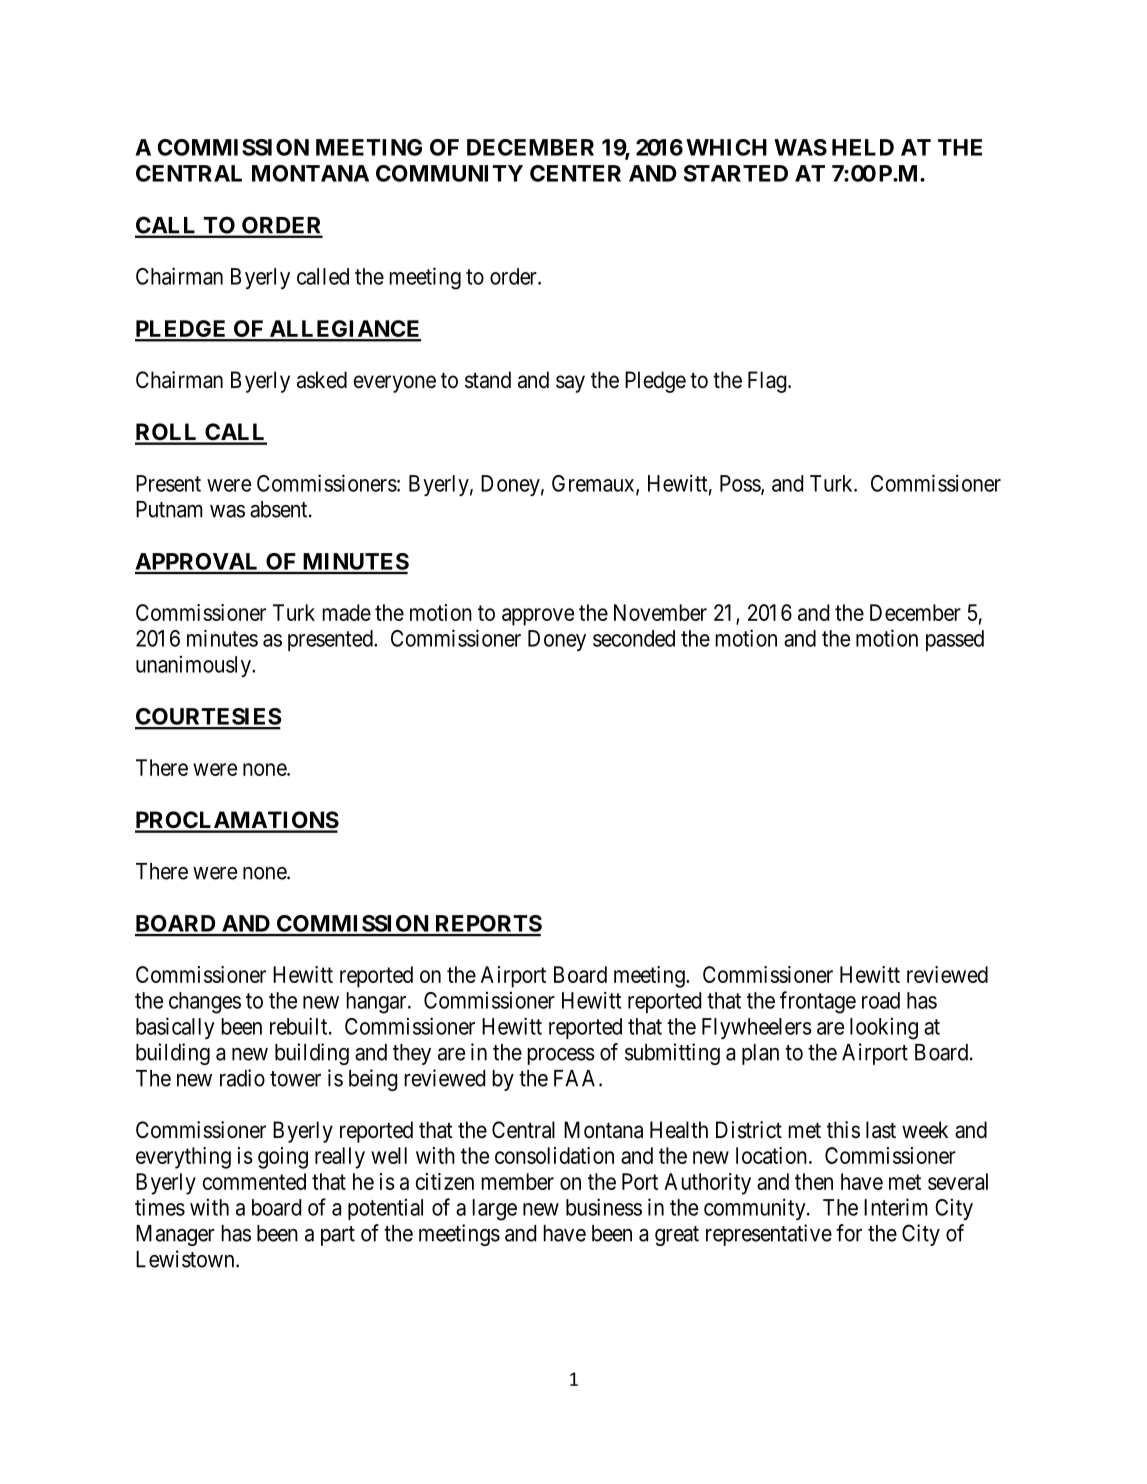 The height and width of the screenshot is (1484, 1147). Describe the element at coordinates (768, 382) in the screenshot. I see `Flag` at that location.
